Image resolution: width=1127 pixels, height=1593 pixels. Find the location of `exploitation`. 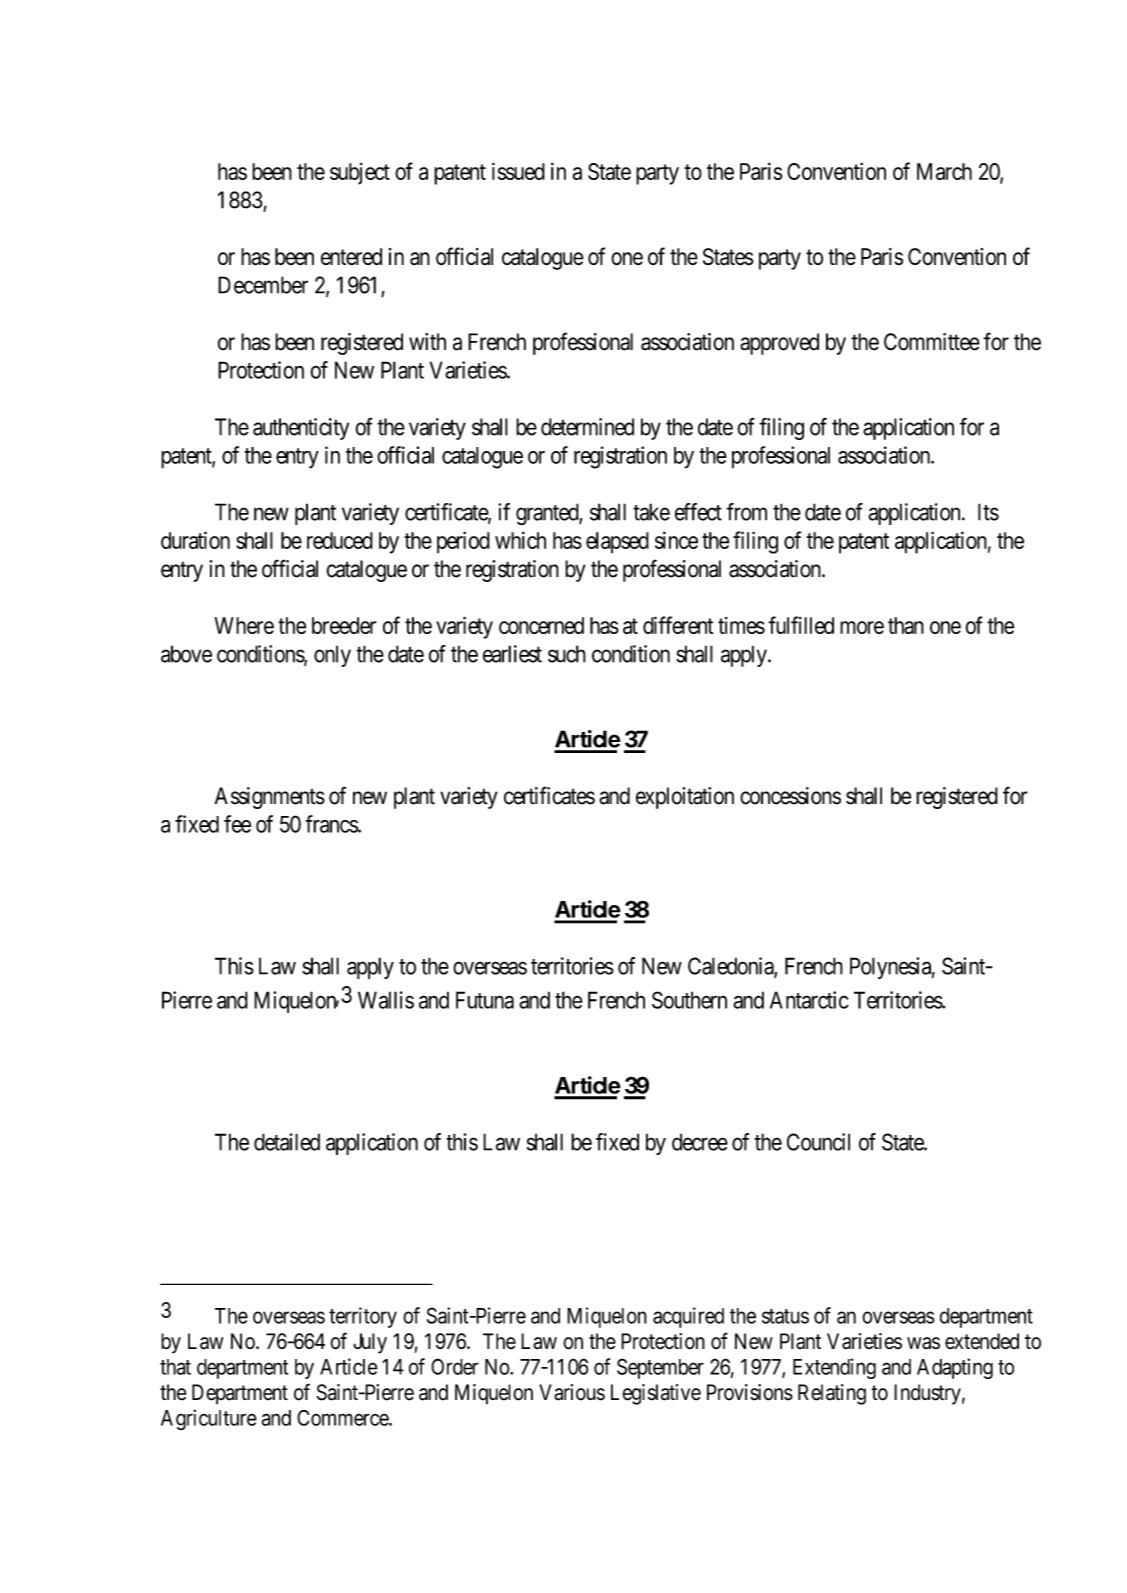

exploitation is located at coordinates (685, 798).
